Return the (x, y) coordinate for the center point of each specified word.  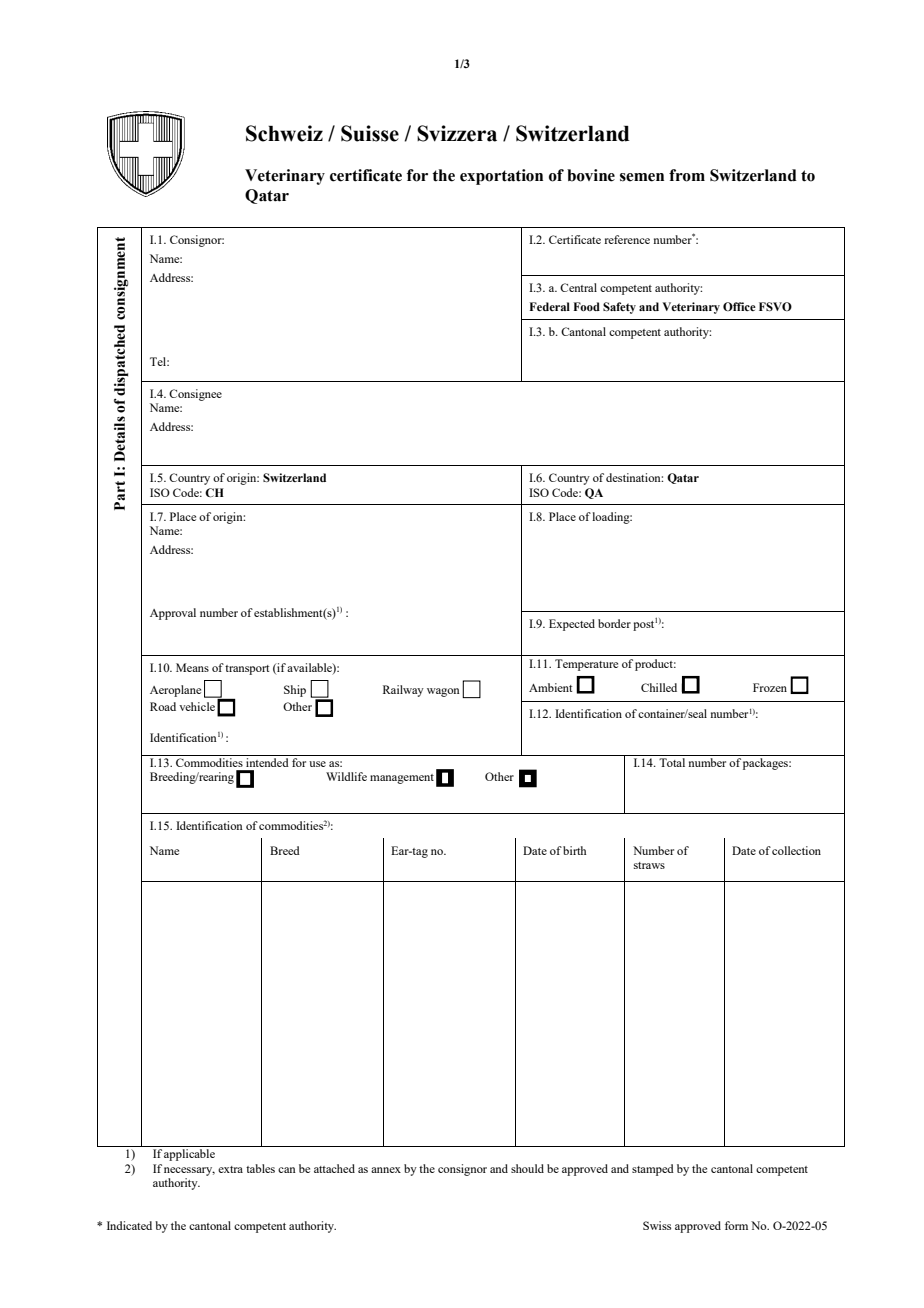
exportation (501, 177)
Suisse (370, 133)
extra (230, 1169)
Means (192, 667)
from (687, 175)
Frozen (770, 687)
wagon (443, 692)
